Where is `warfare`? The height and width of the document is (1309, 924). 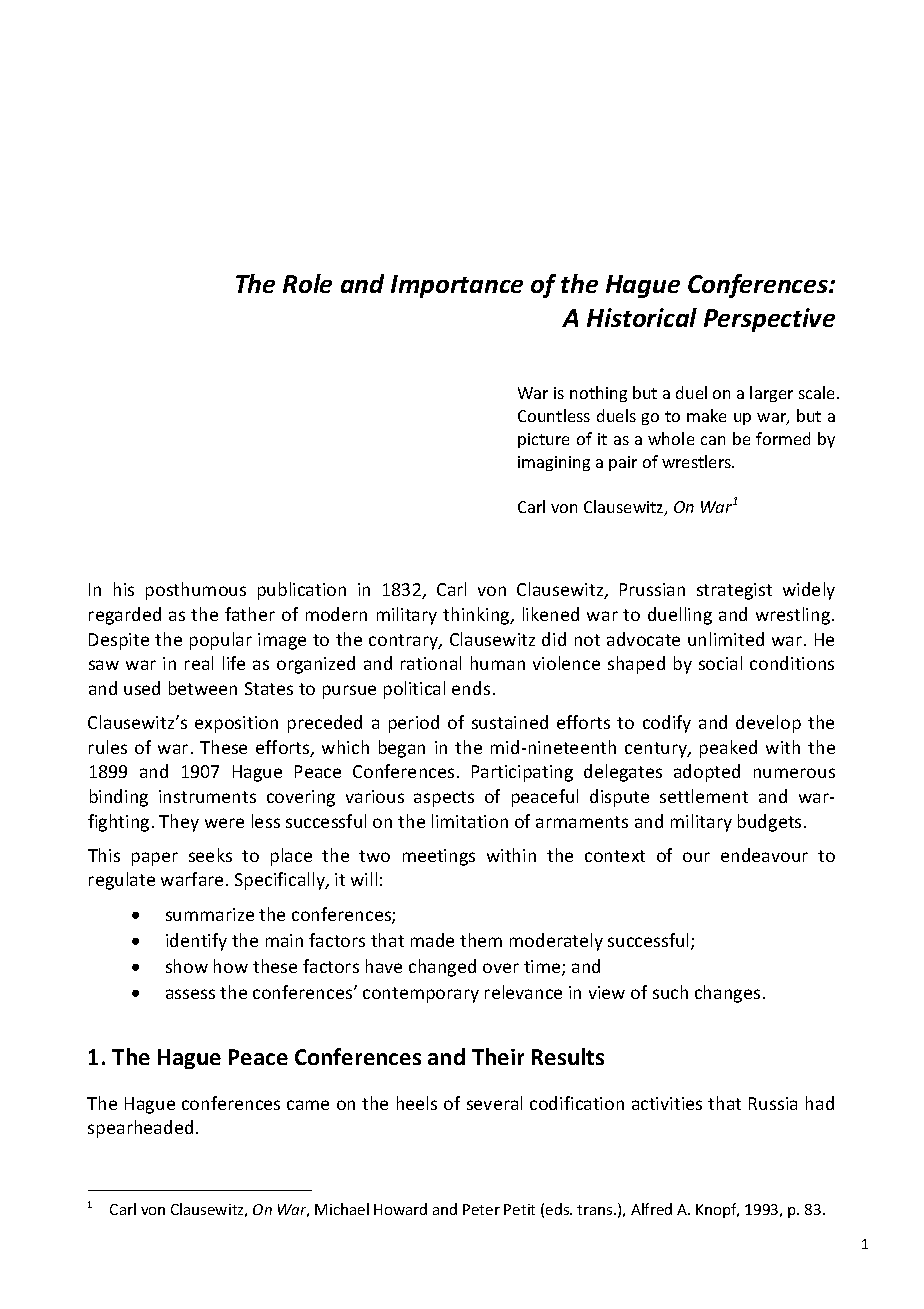 warfare is located at coordinates (192, 879).
